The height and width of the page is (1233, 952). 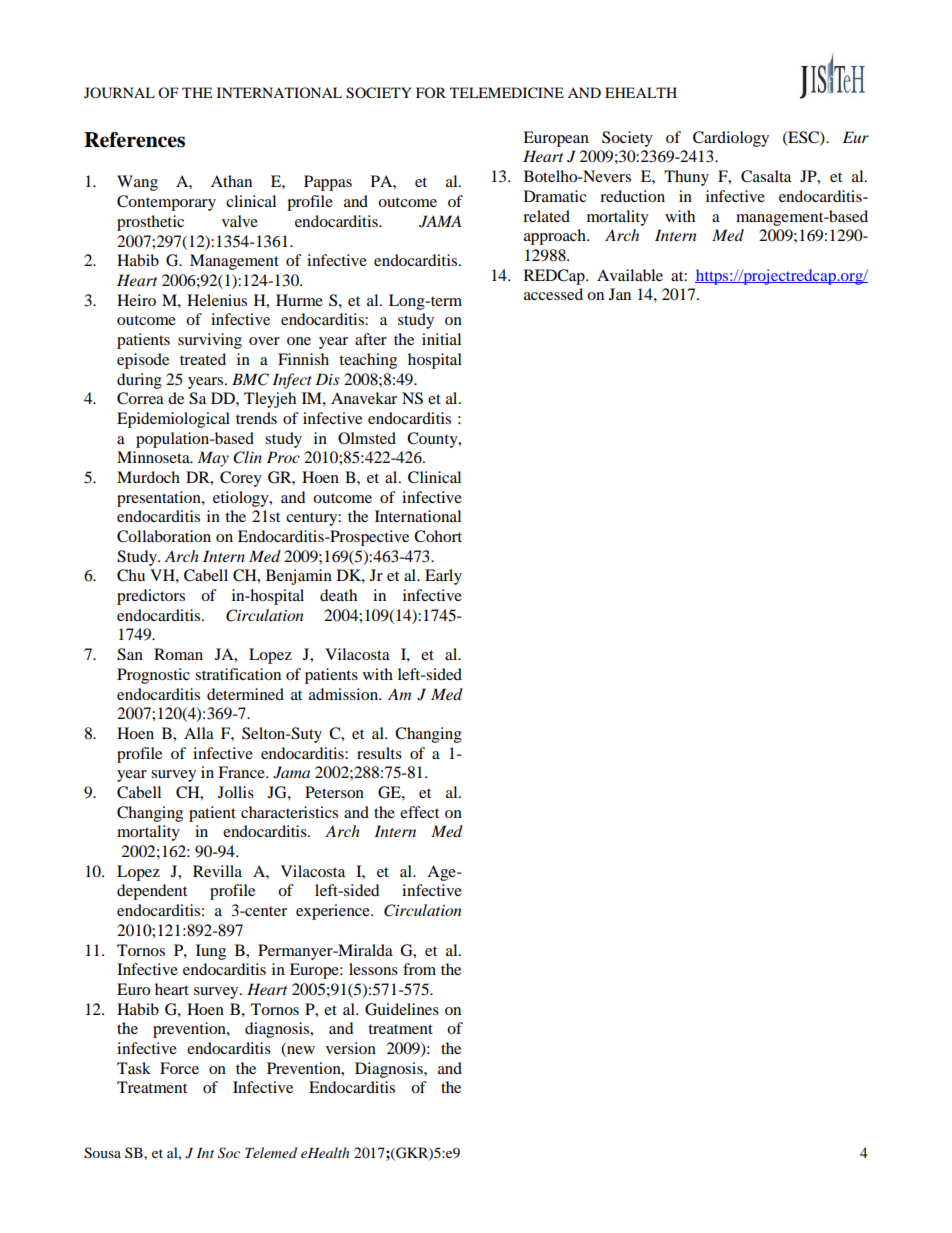 I want to click on References, so click(x=134, y=140).
